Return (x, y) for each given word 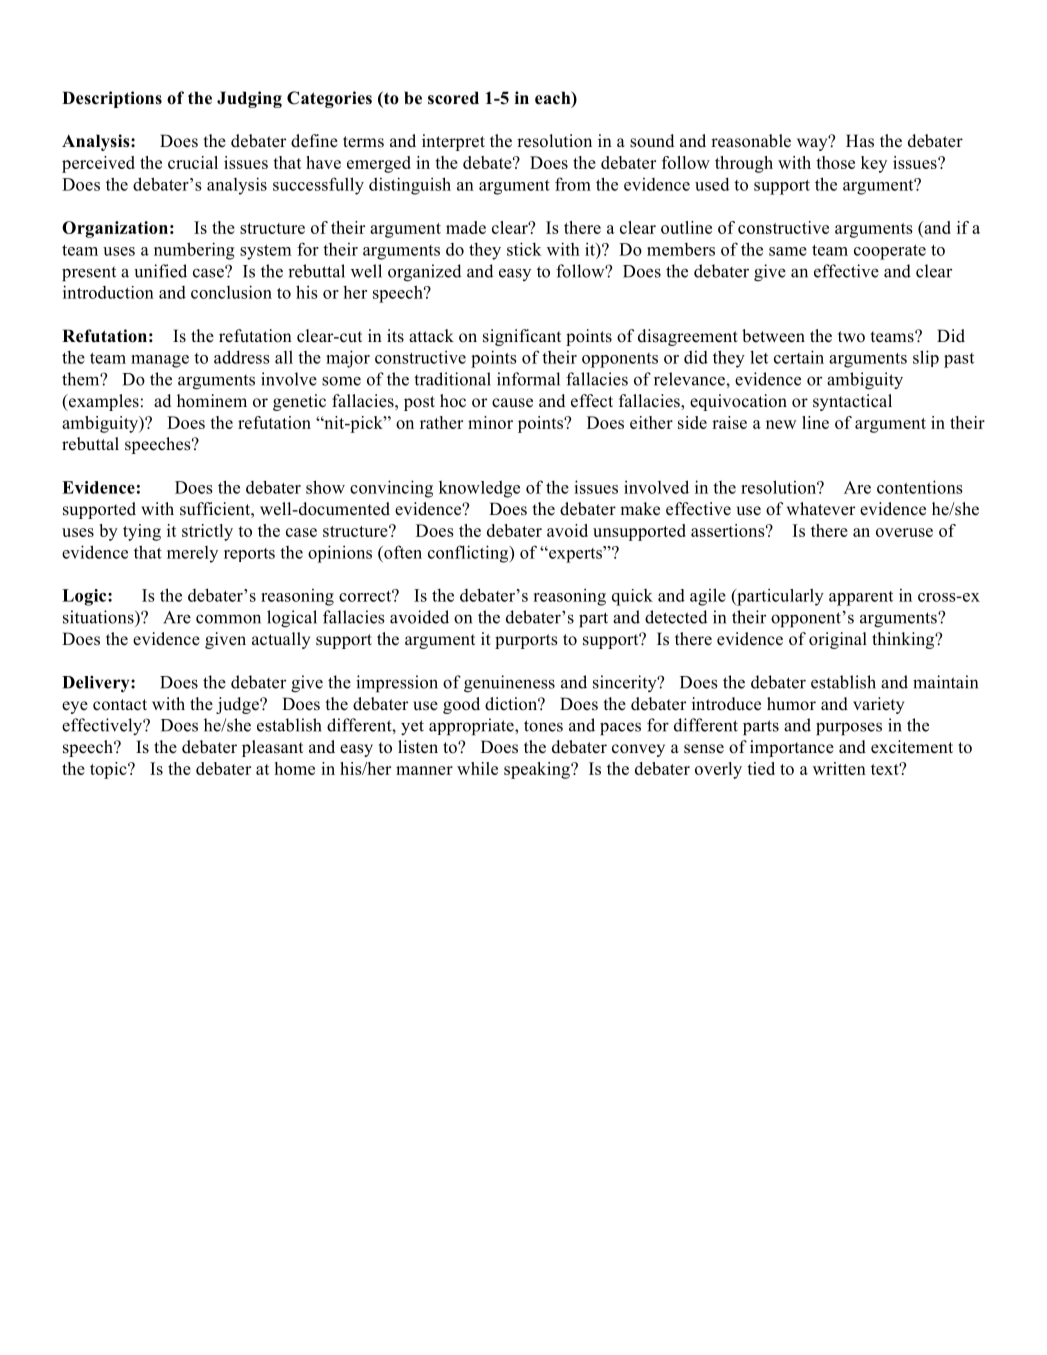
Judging (249, 99)
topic (109, 770)
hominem (212, 401)
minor (490, 422)
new (781, 424)
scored (453, 98)
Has (860, 141)
